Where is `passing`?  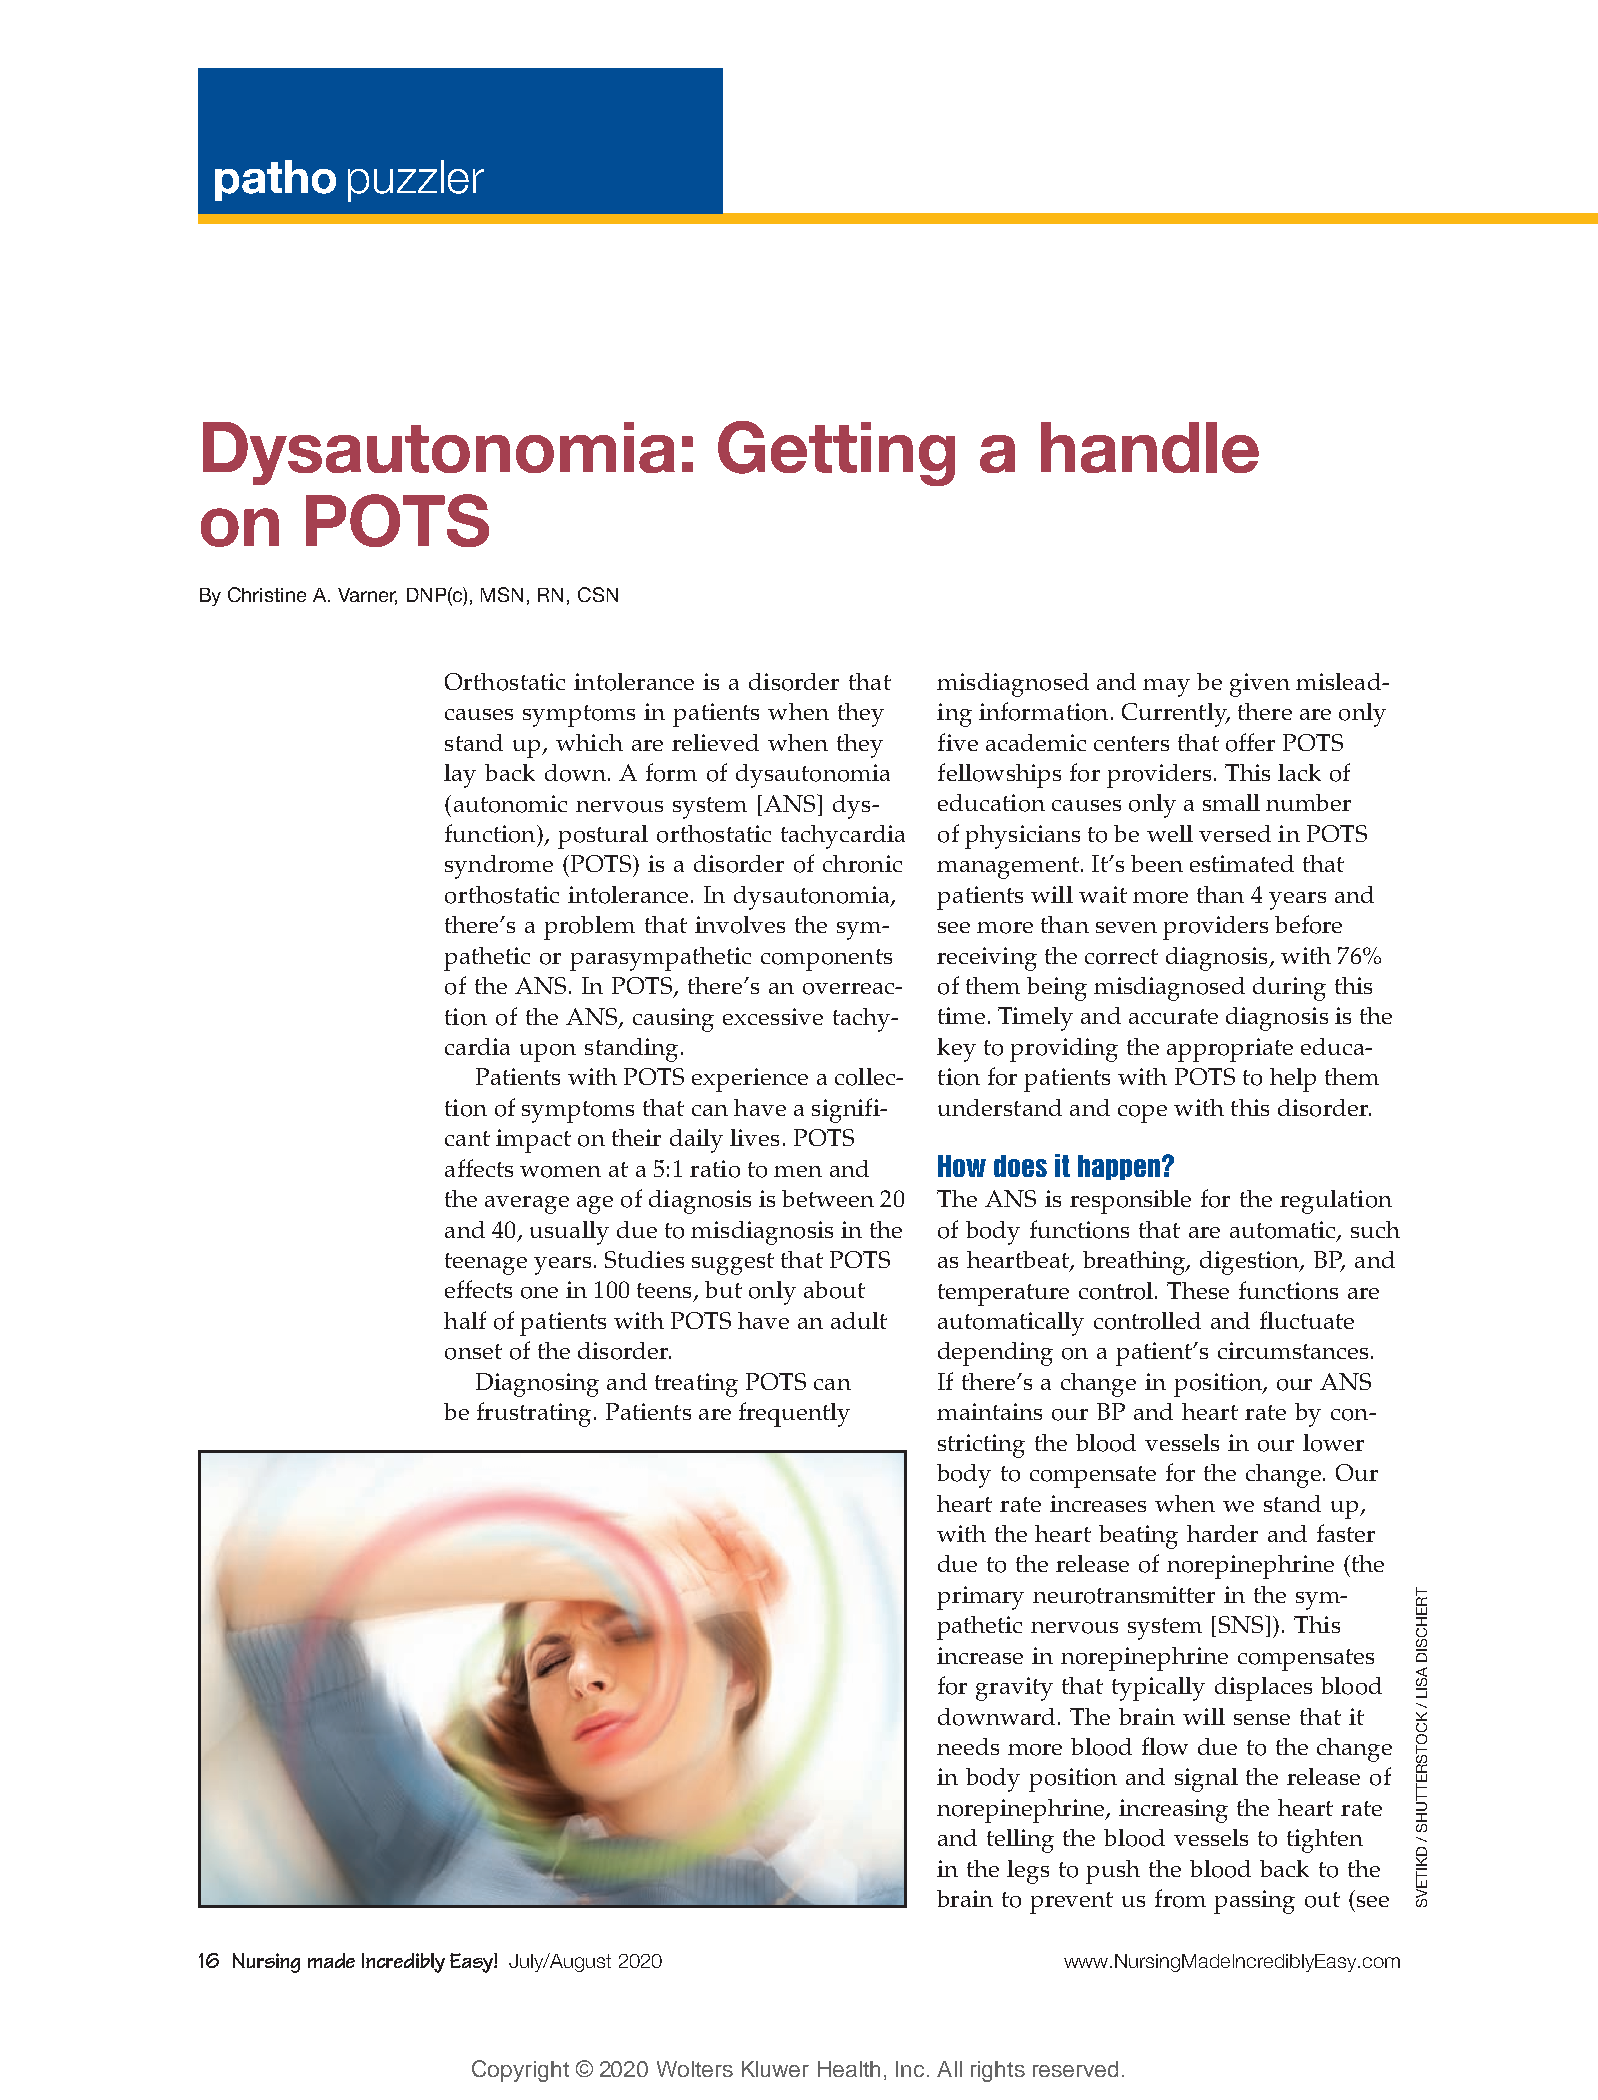
passing is located at coordinates (1254, 1902).
